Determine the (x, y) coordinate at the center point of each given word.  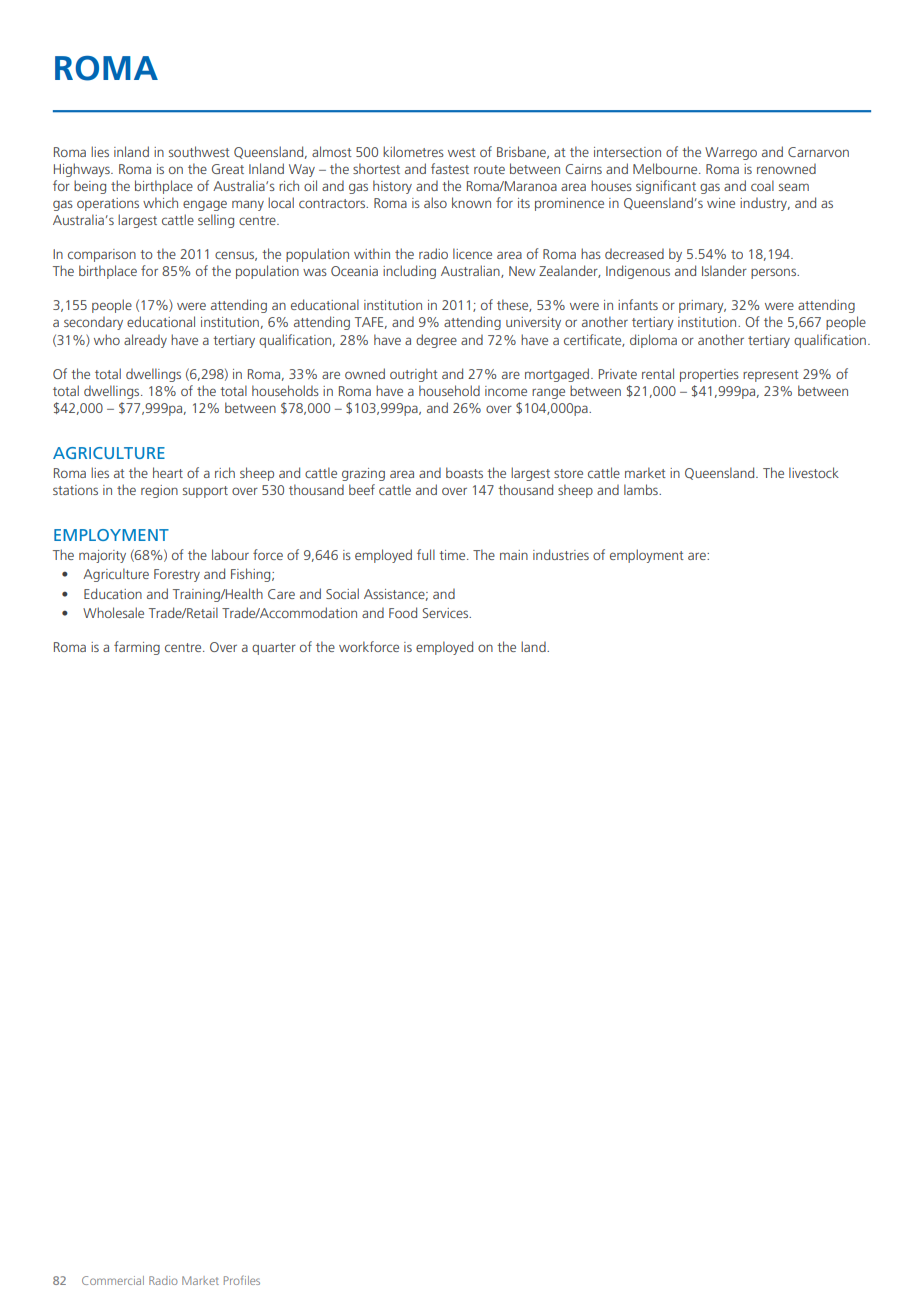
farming (137, 648)
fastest (450, 168)
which (160, 202)
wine (721, 203)
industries (561, 554)
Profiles (242, 1280)
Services (446, 613)
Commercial (113, 1280)
